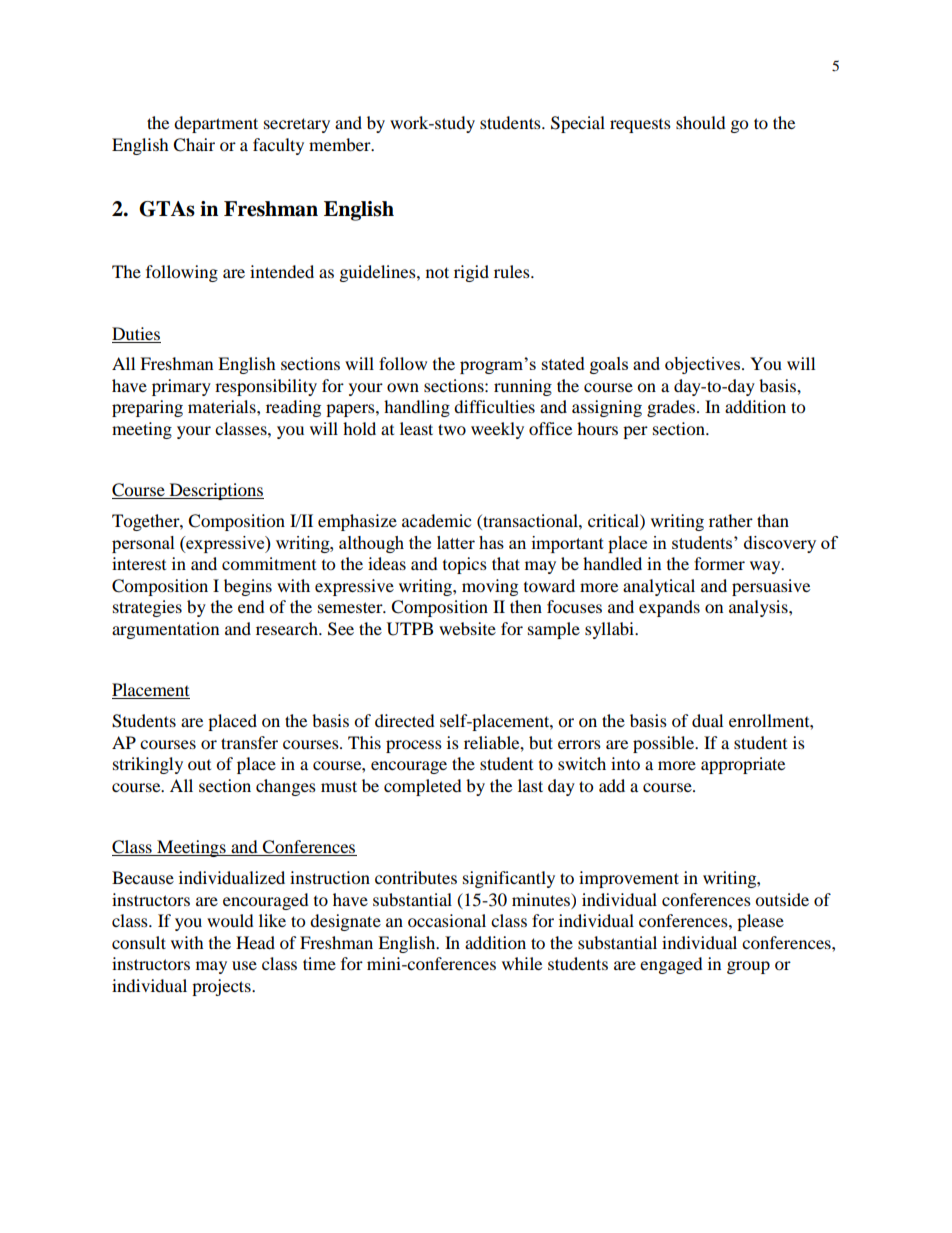  Describe the element at coordinates (269, 563) in the page. I see `commitment` at that location.
